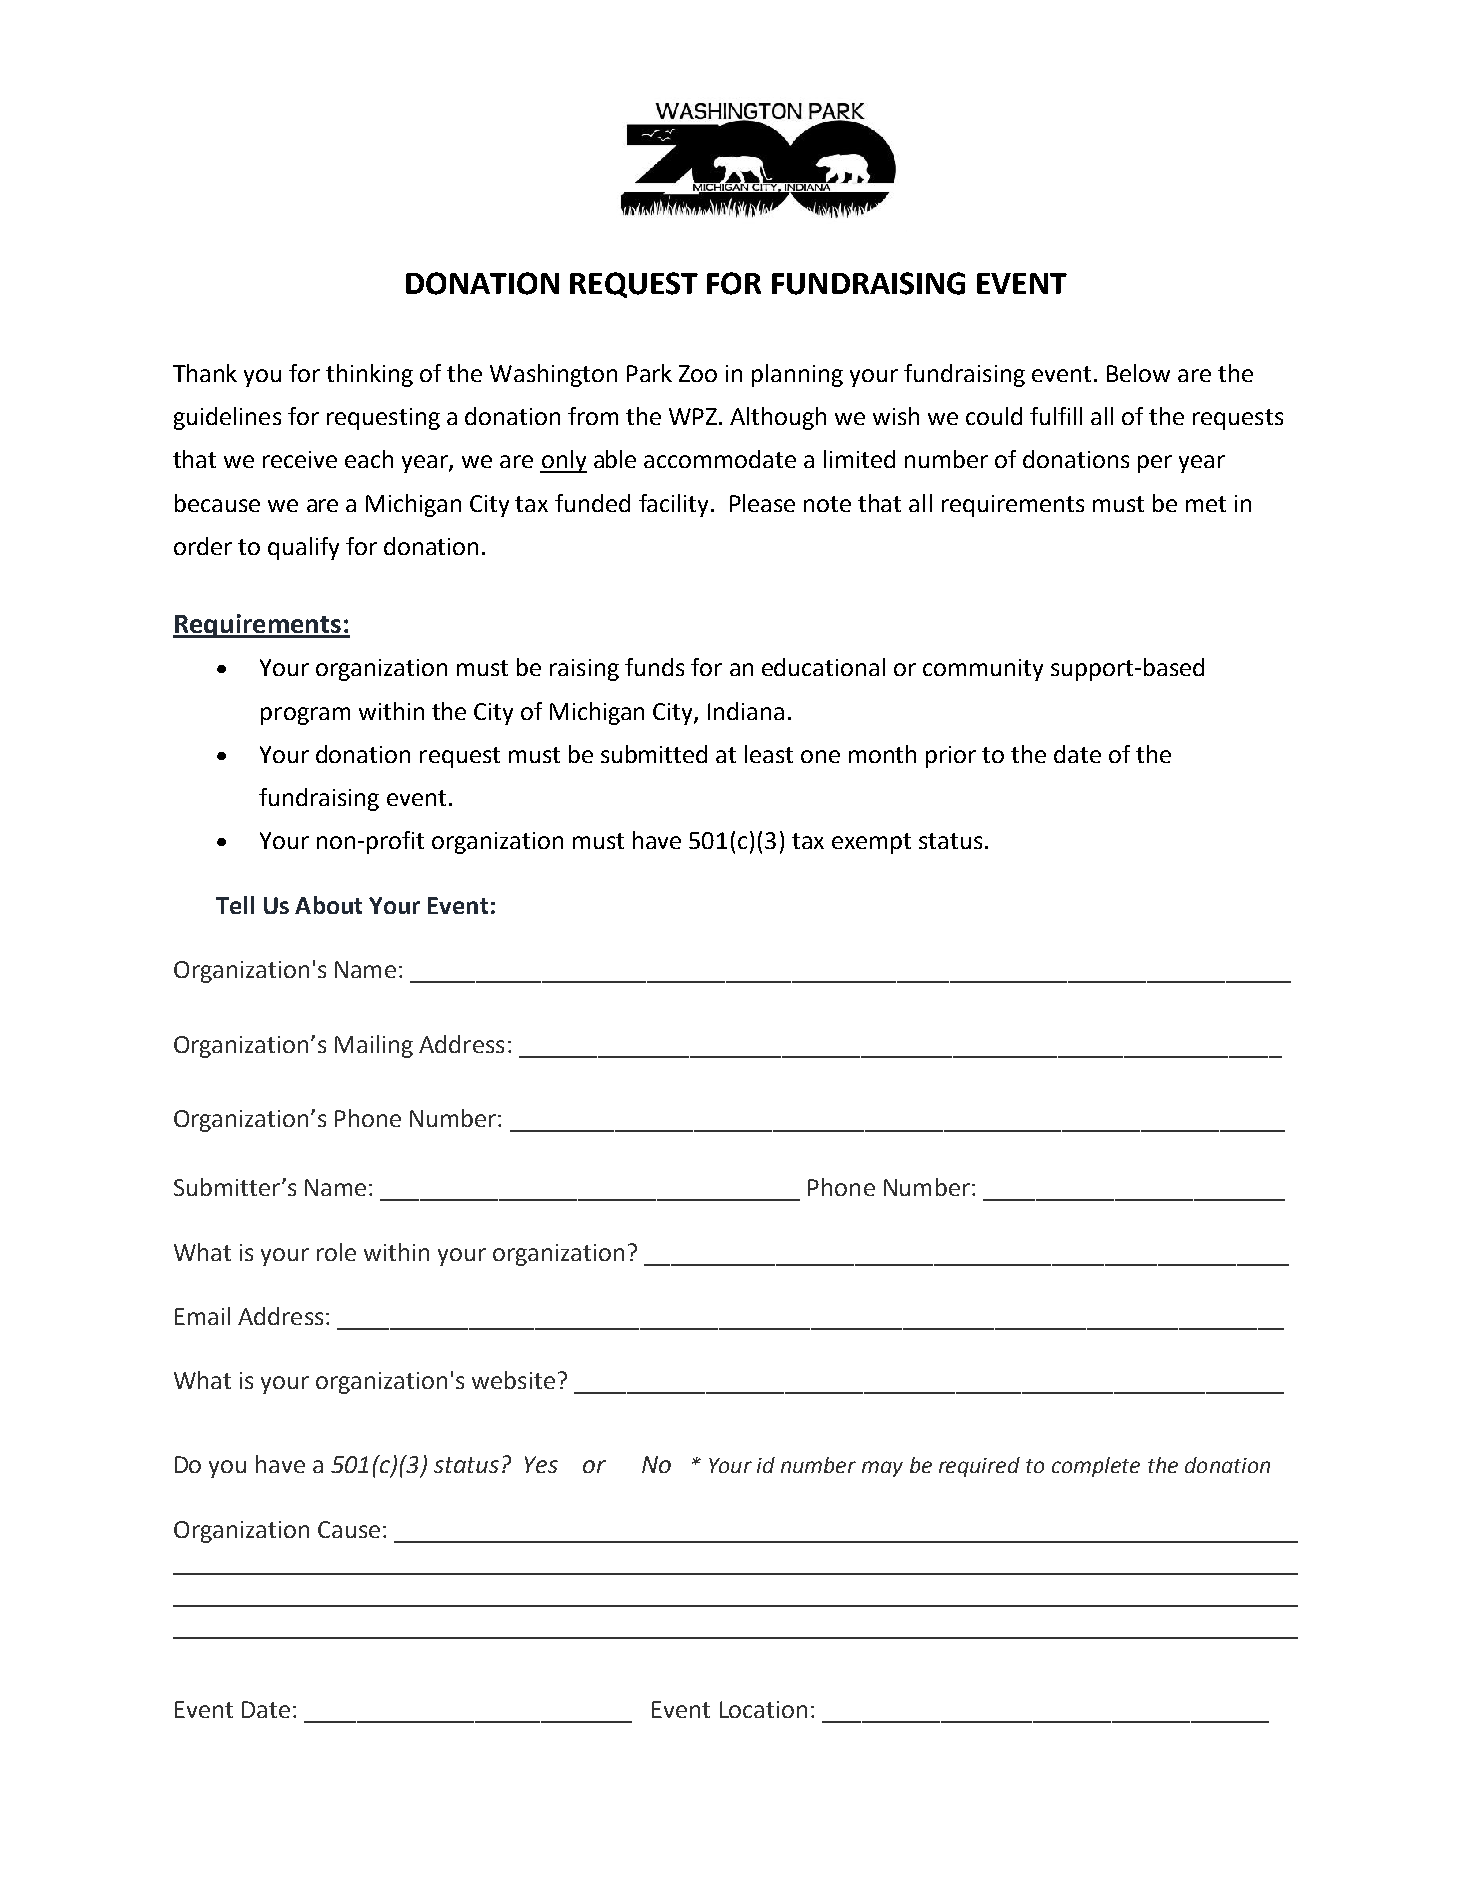 Image resolution: width=1470 pixels, height=1902 pixels. I want to click on Yes, so click(541, 1464).
